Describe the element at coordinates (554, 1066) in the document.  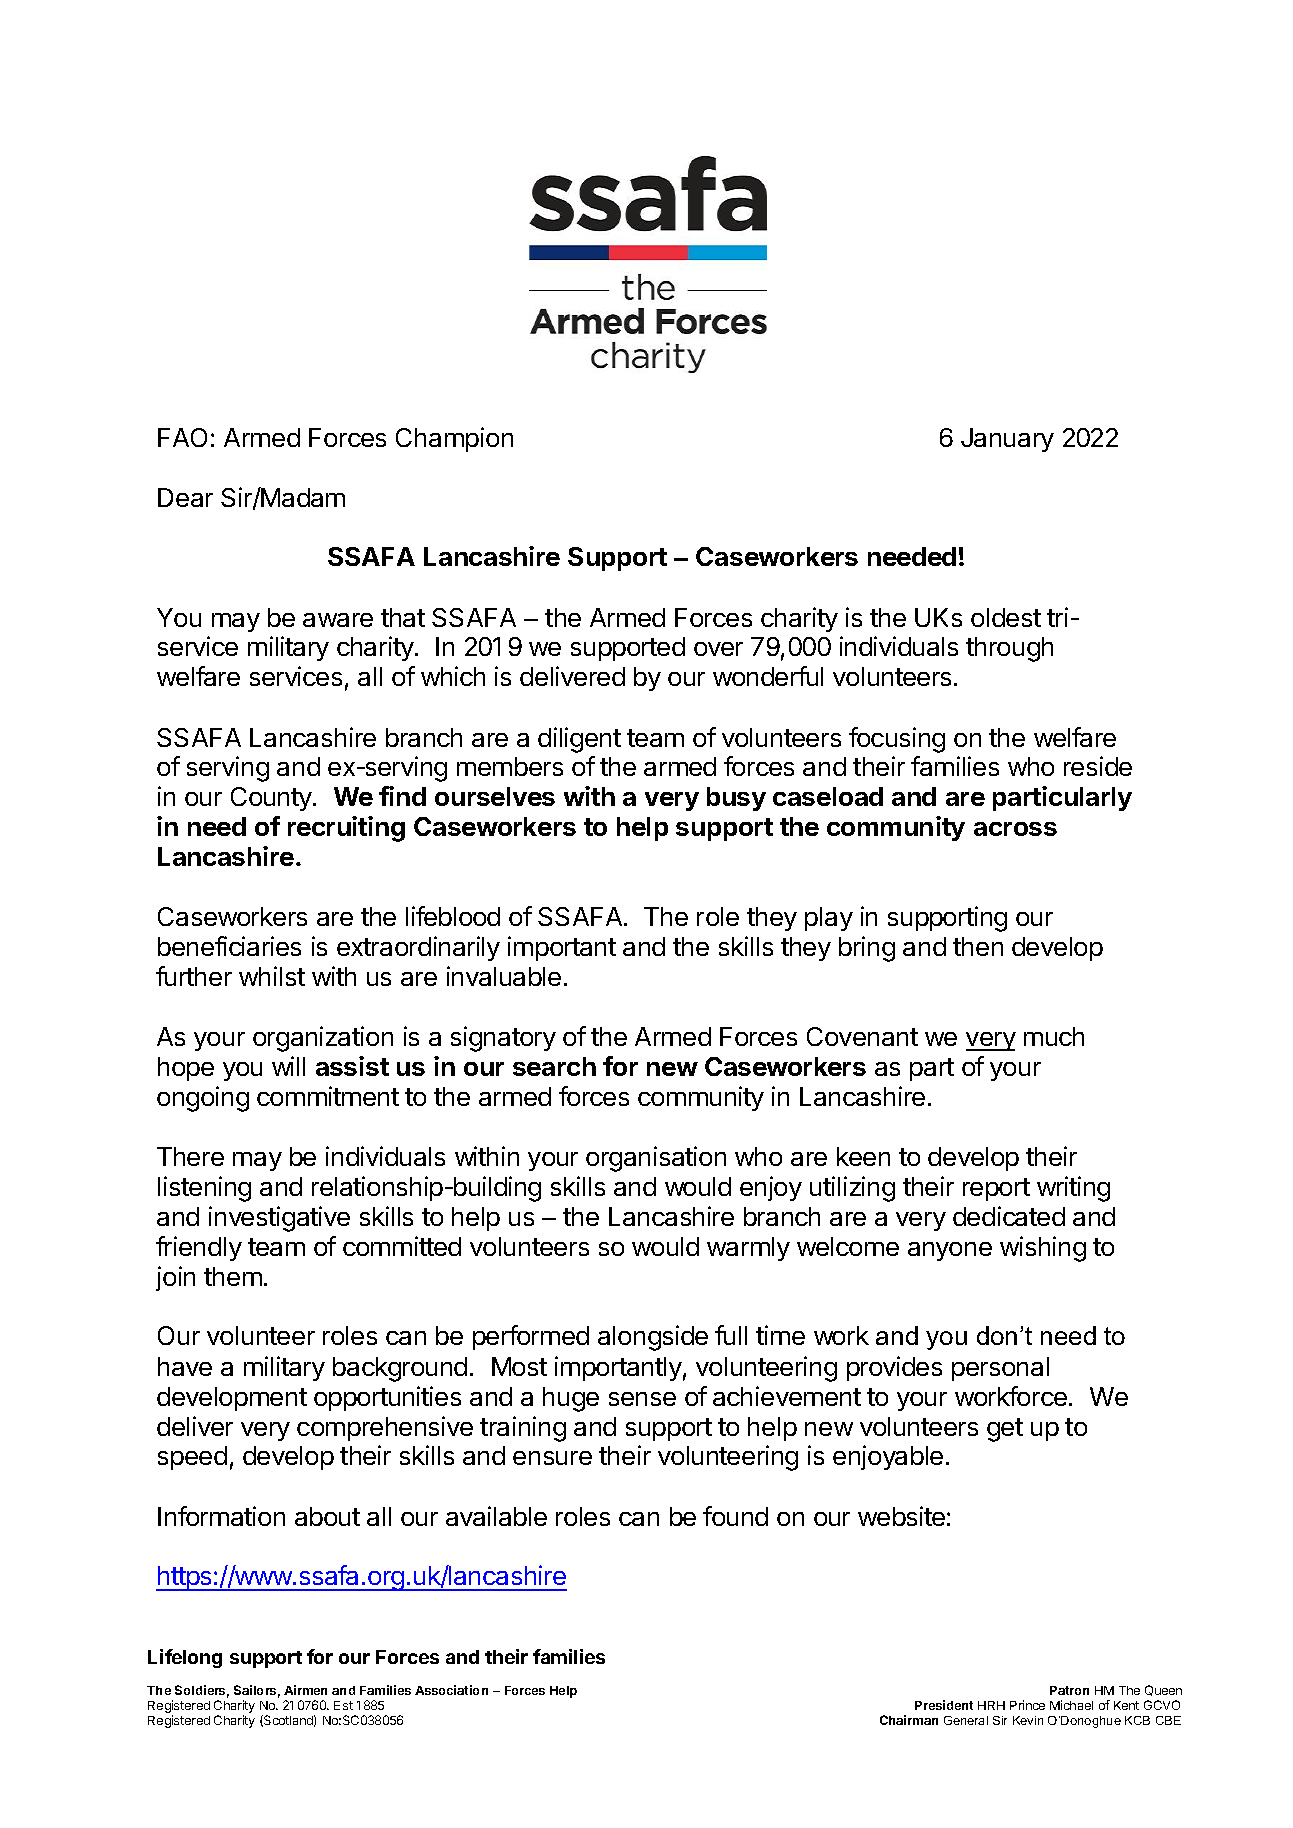
I see `search` at that location.
